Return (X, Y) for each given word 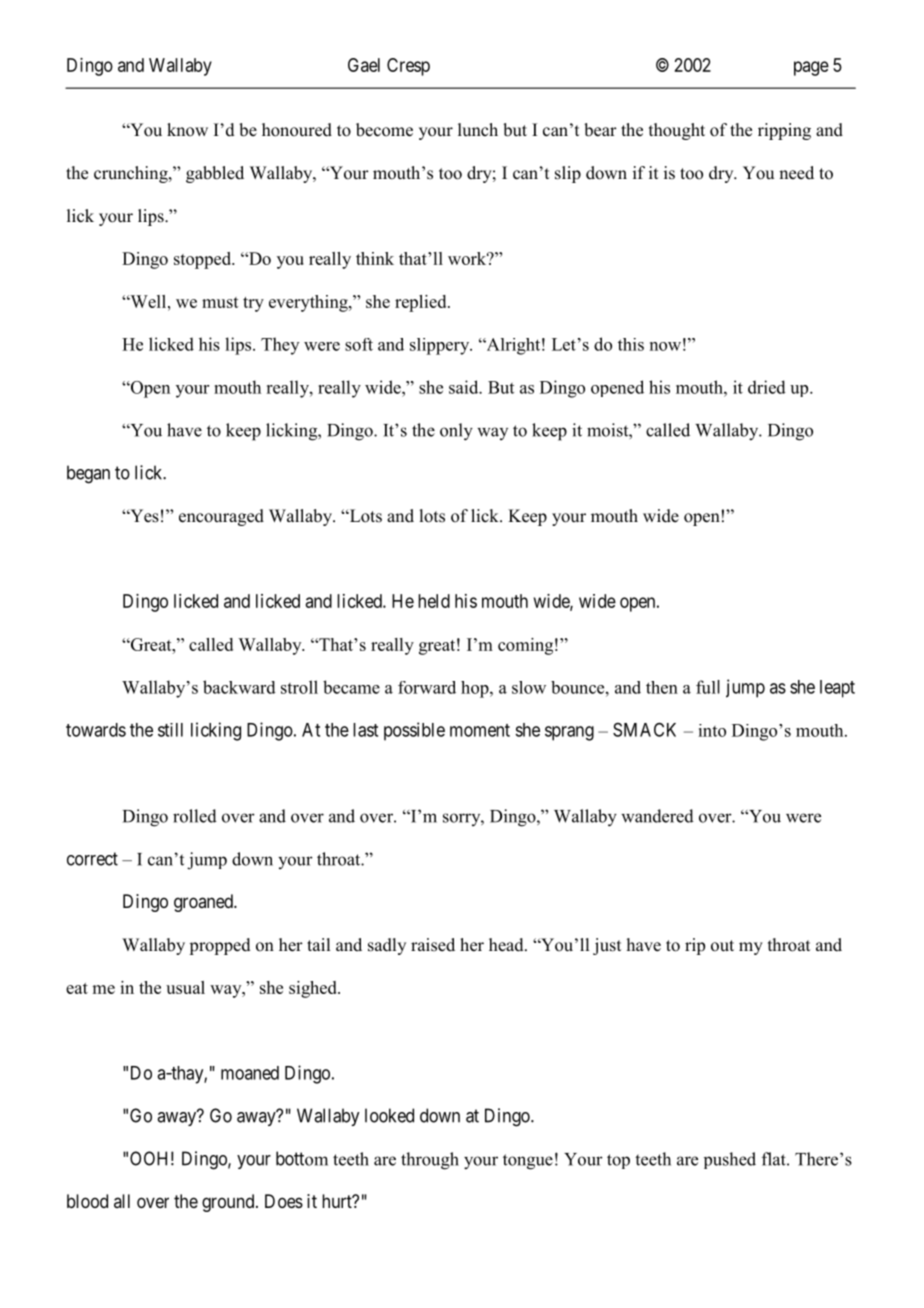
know (187, 130)
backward (239, 687)
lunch (478, 130)
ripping (784, 131)
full (708, 687)
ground (229, 1203)
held (434, 601)
